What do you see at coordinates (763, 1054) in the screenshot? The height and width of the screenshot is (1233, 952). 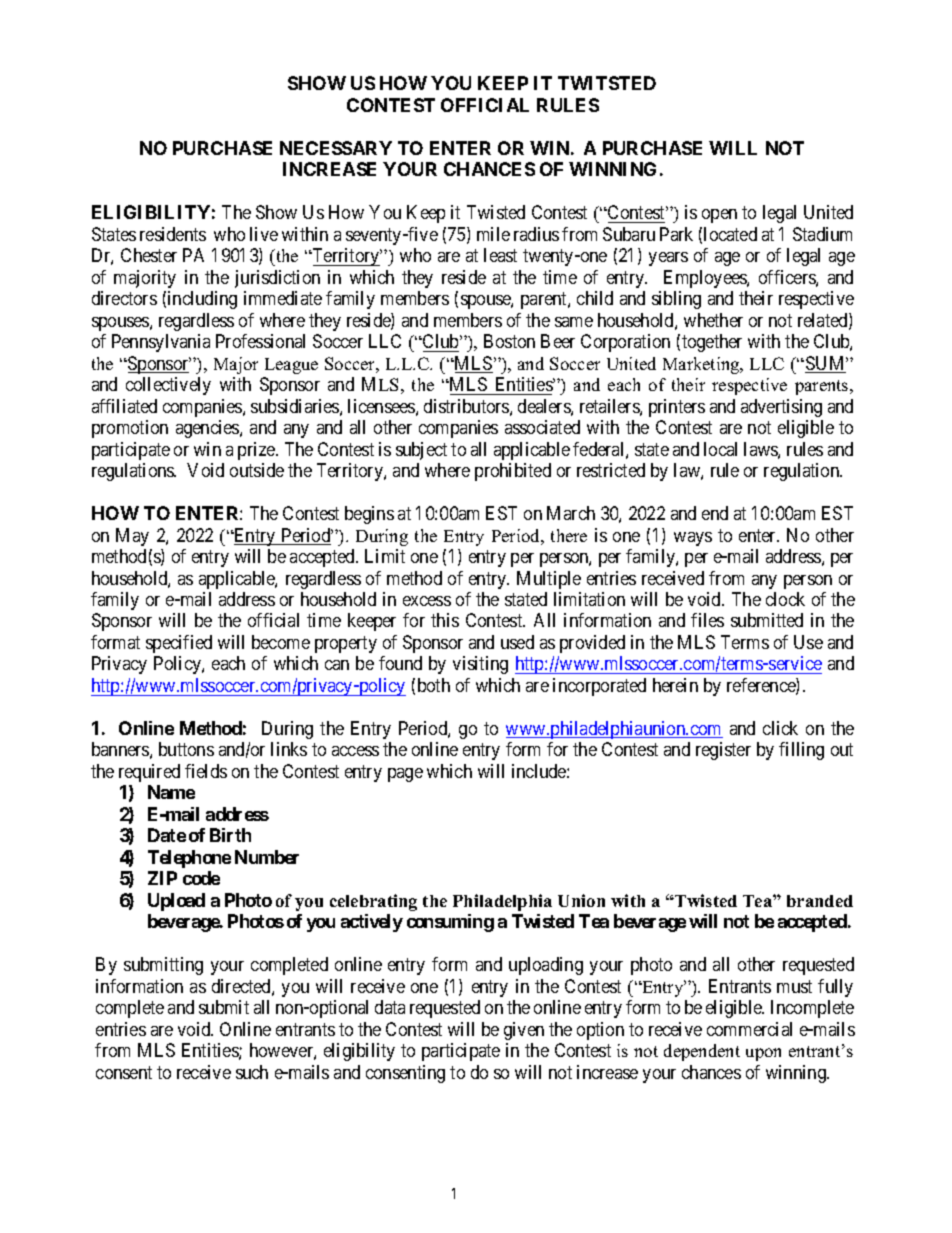 I see `upon` at bounding box center [763, 1054].
